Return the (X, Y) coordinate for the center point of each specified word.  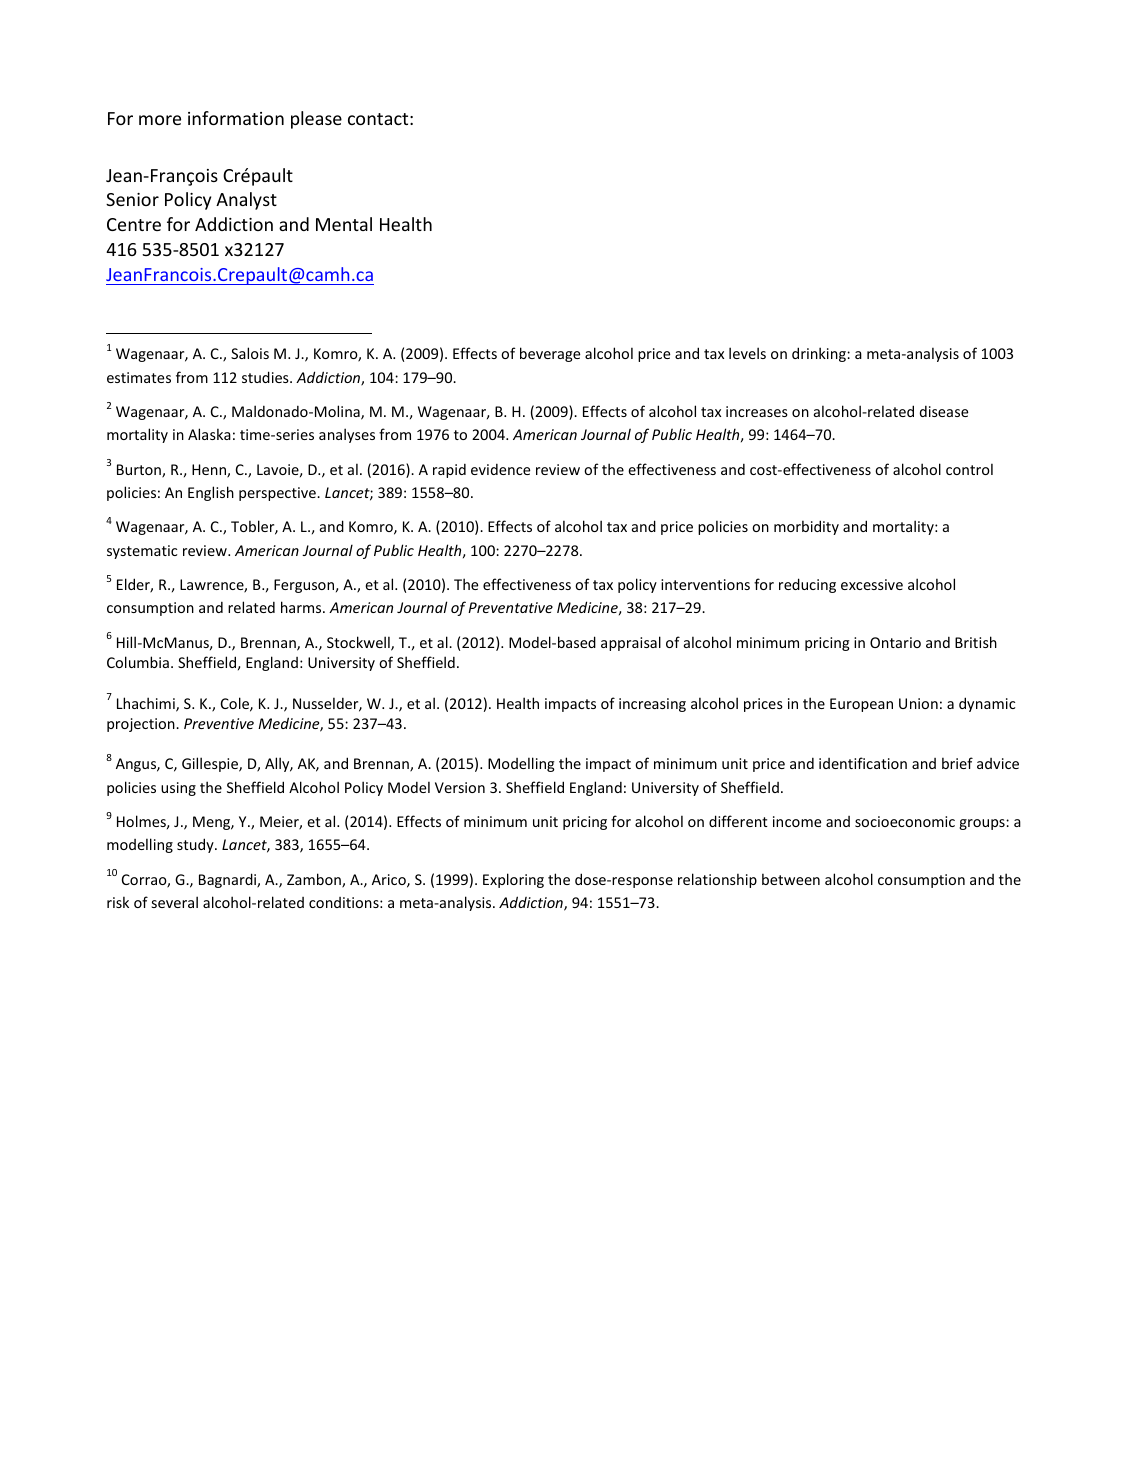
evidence (500, 469)
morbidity (806, 527)
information (236, 118)
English (211, 493)
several (175, 902)
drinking (820, 354)
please (316, 120)
